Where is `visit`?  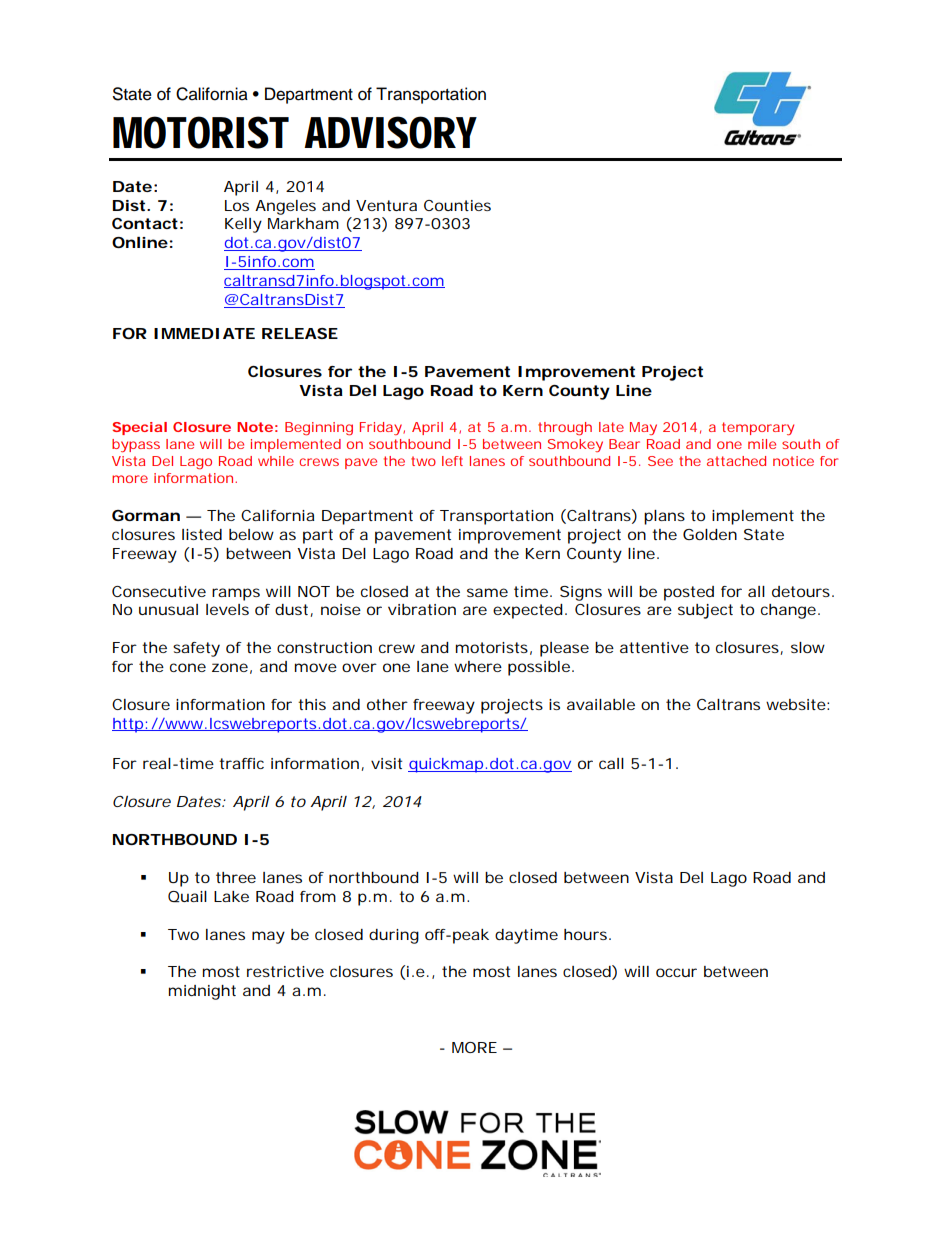 visit is located at coordinates (386, 763).
